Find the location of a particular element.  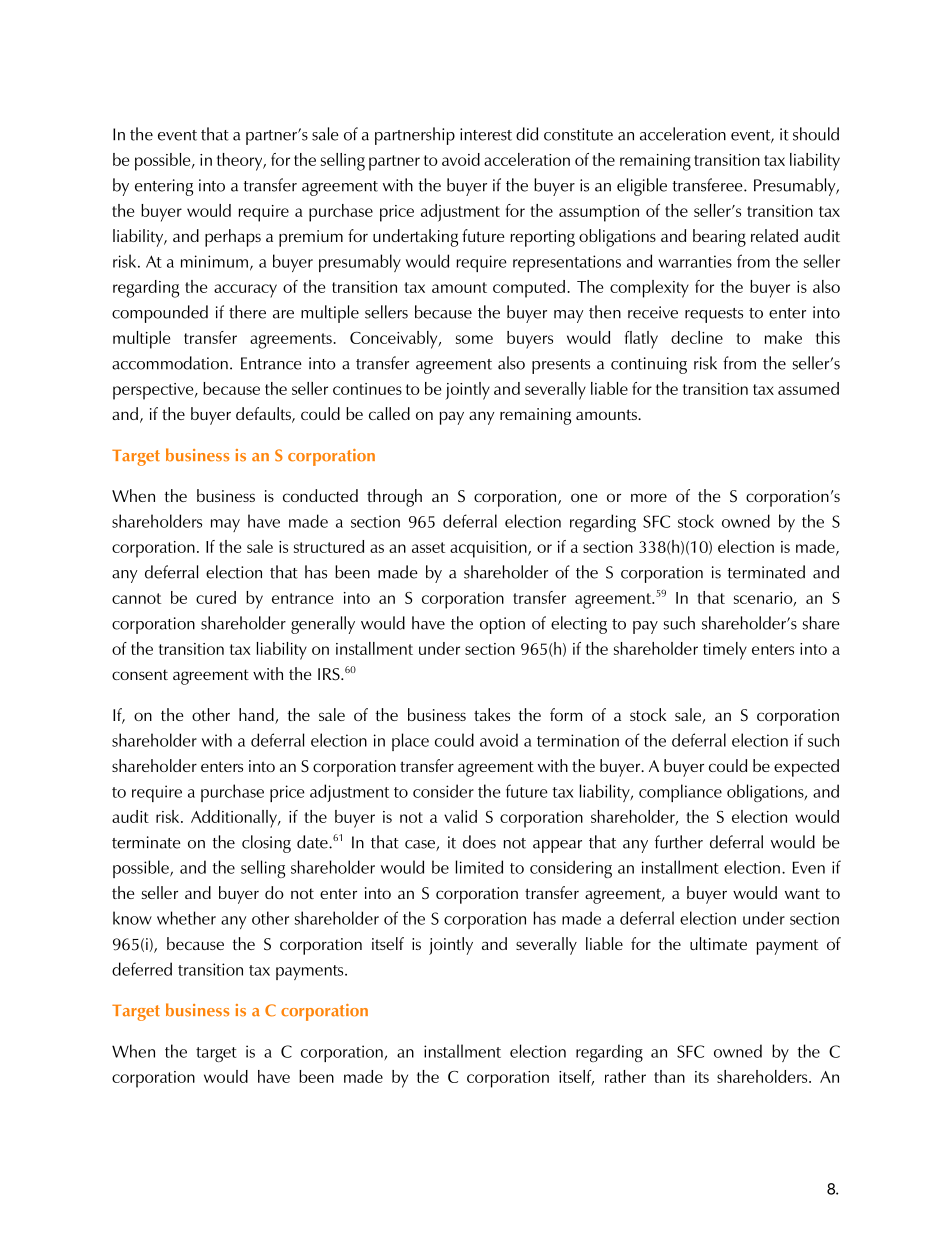

more is located at coordinates (649, 497).
